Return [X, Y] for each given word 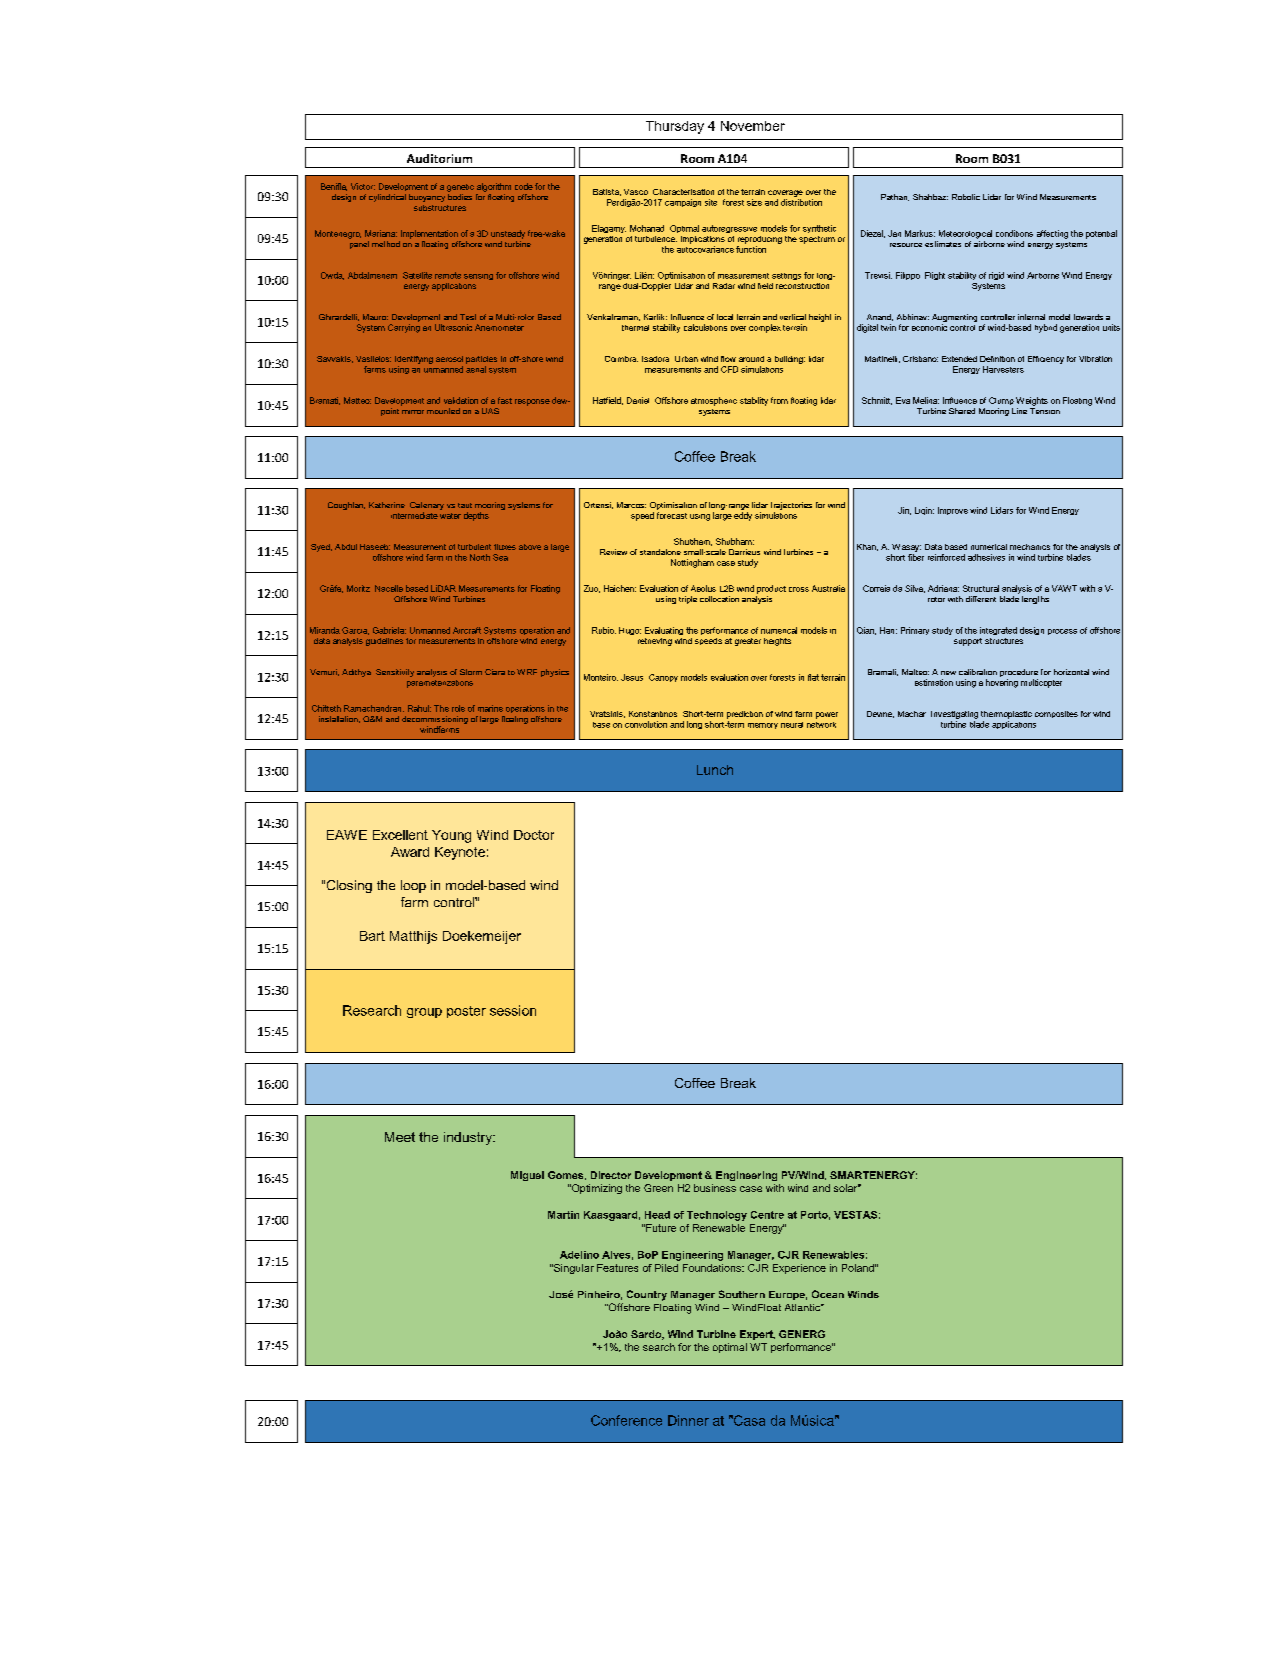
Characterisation [683, 192]
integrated [998, 631]
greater [748, 642]
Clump [1001, 401]
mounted [443, 411]
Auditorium [439, 158]
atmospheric [714, 401]
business [715, 1188]
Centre [767, 1215]
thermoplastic [1006, 715]
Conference [626, 1420]
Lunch [715, 770]
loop [413, 886]
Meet [400, 1137]
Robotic [966, 197]
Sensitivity [395, 673]
